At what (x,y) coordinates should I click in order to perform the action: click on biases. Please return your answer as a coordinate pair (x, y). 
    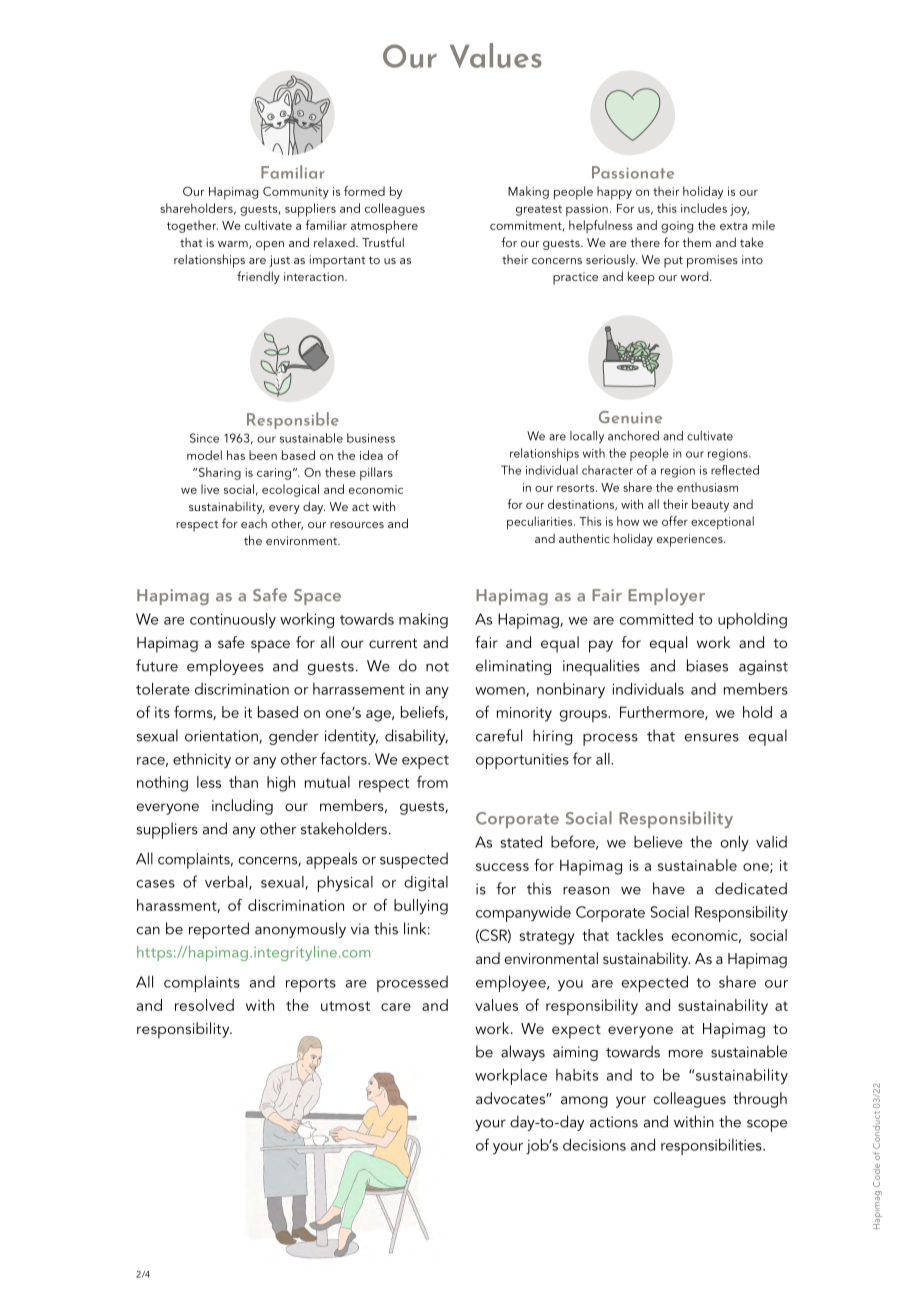
    Looking at the image, I should click on (707, 665).
